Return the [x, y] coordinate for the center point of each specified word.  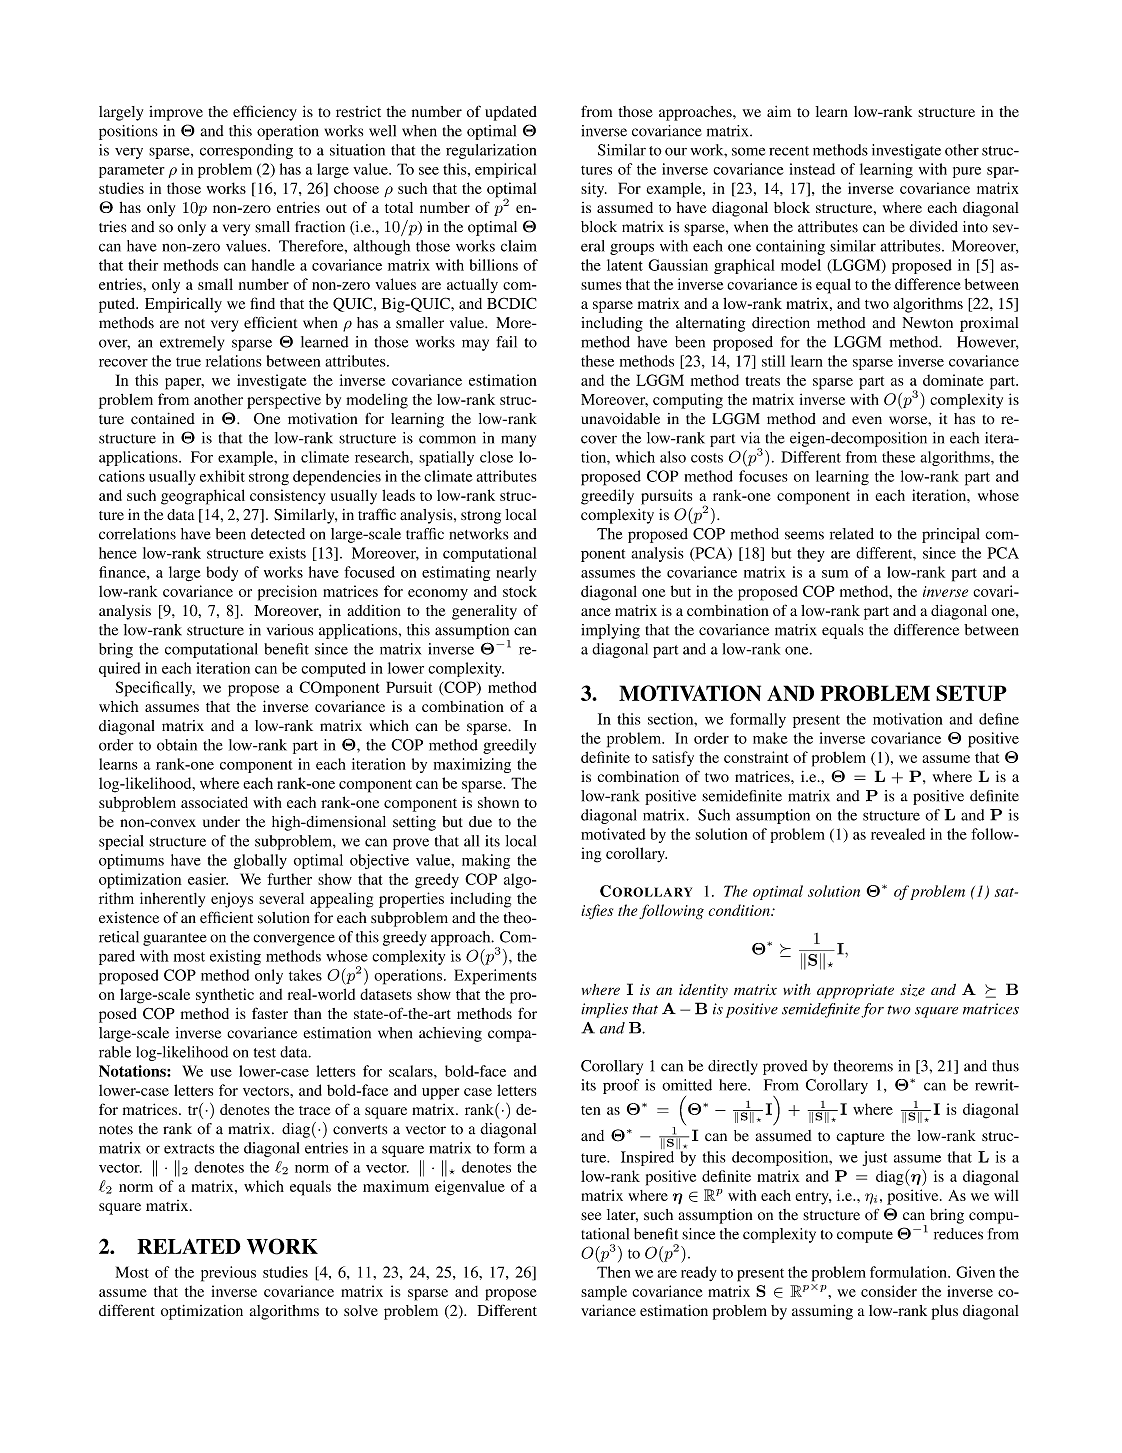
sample [604, 1293]
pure [967, 172]
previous [228, 1274]
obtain [177, 745]
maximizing [472, 765]
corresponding [246, 151]
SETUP [971, 693]
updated [511, 113]
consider [889, 1291]
